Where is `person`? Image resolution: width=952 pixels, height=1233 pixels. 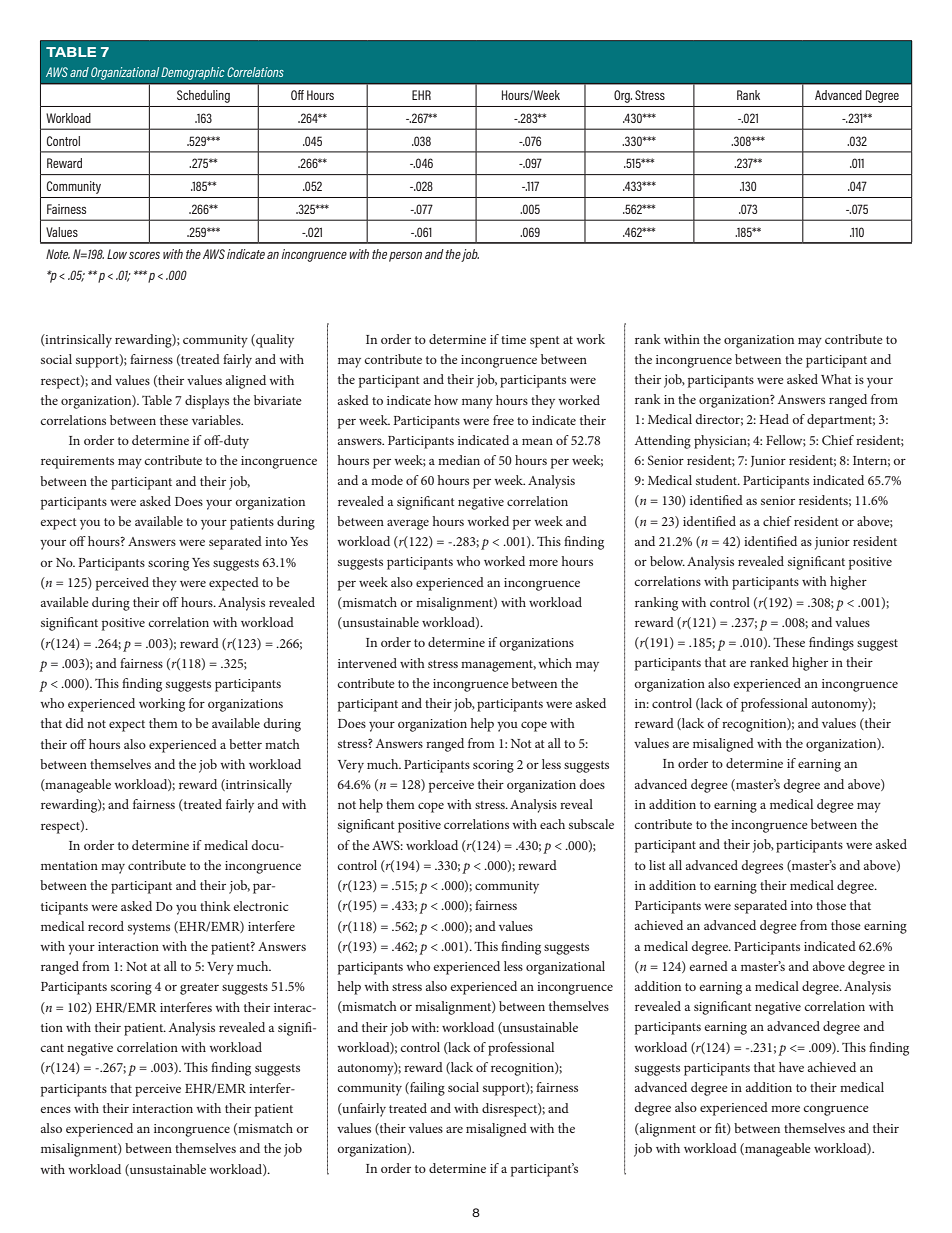 person is located at coordinates (405, 257).
